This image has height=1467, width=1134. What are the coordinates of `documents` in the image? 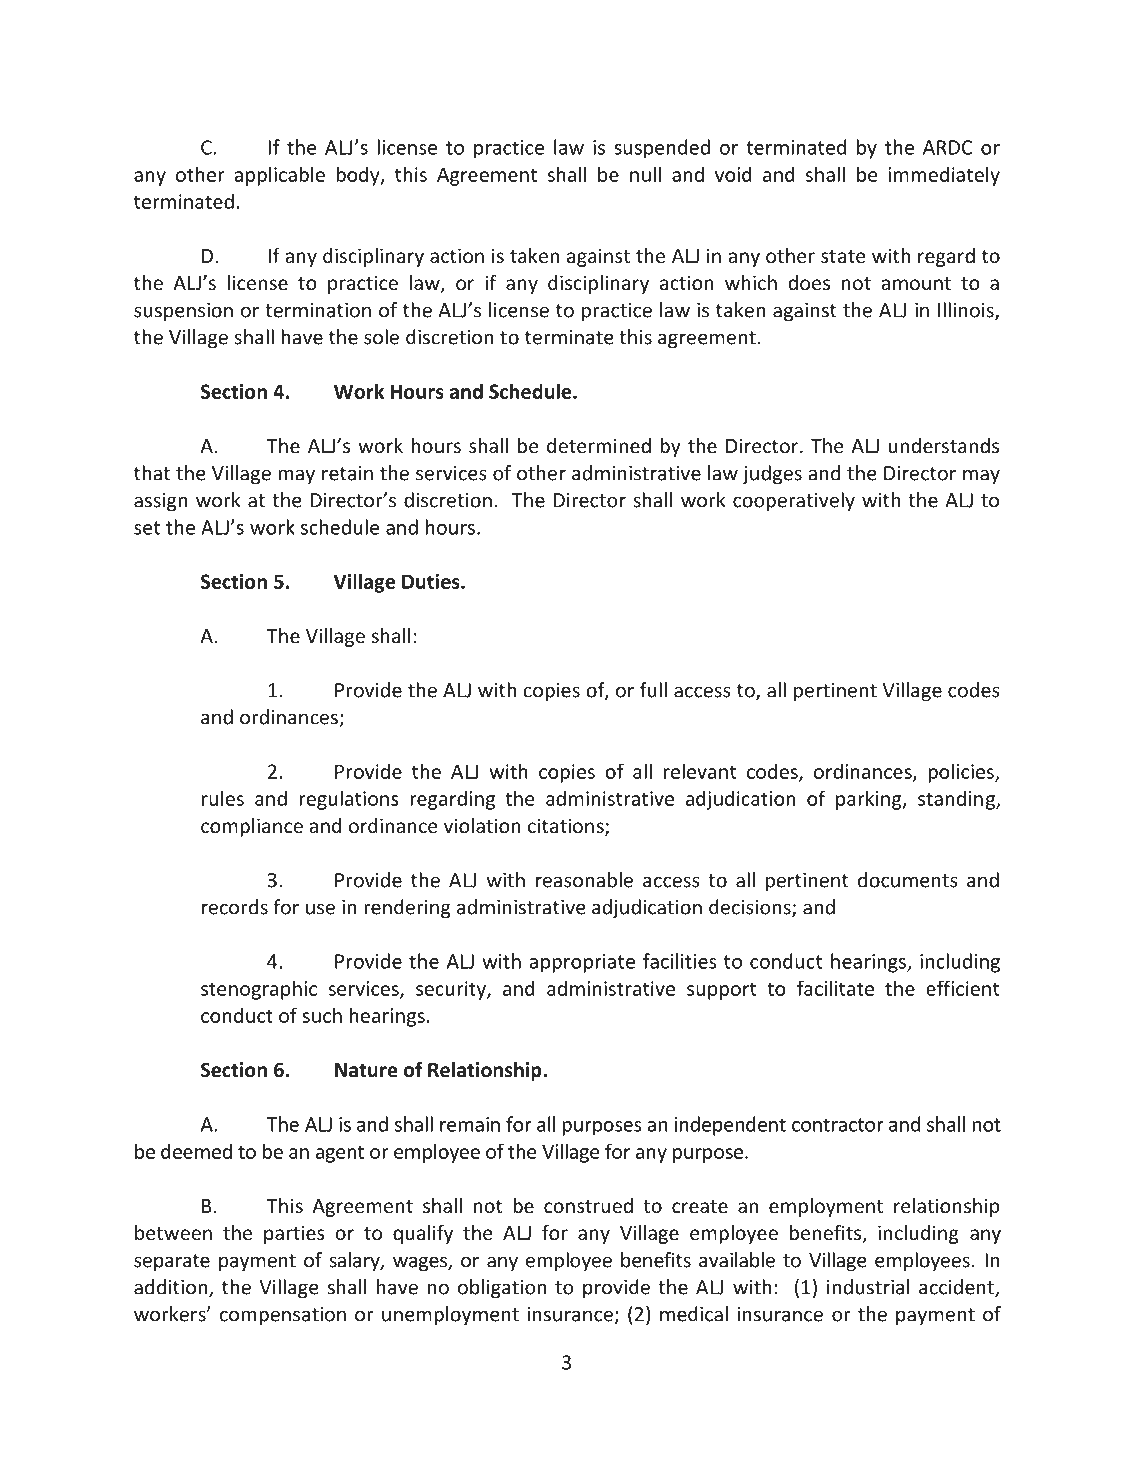 It's located at (908, 880).
